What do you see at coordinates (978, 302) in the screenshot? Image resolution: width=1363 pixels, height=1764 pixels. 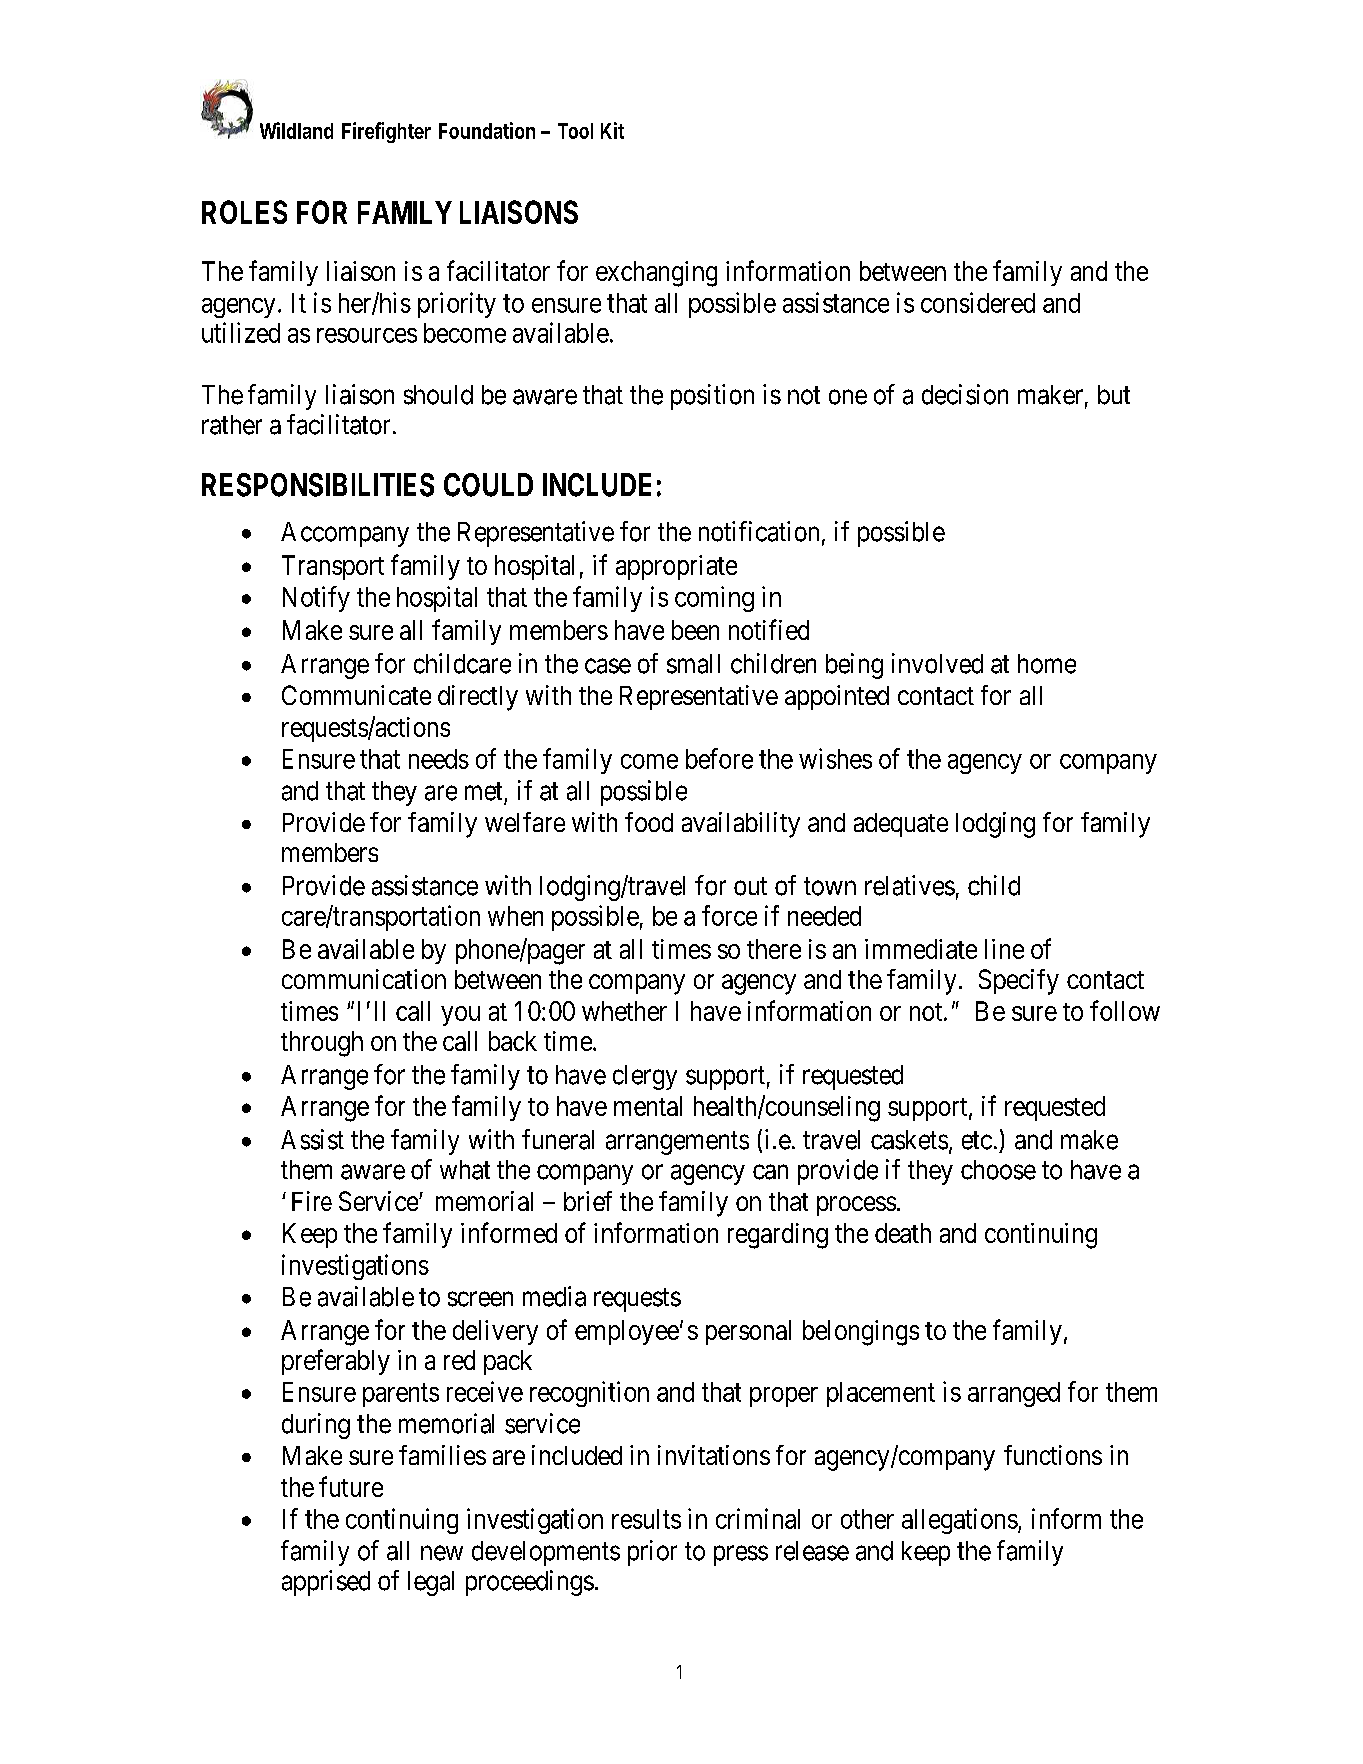 I see `considered` at bounding box center [978, 302].
